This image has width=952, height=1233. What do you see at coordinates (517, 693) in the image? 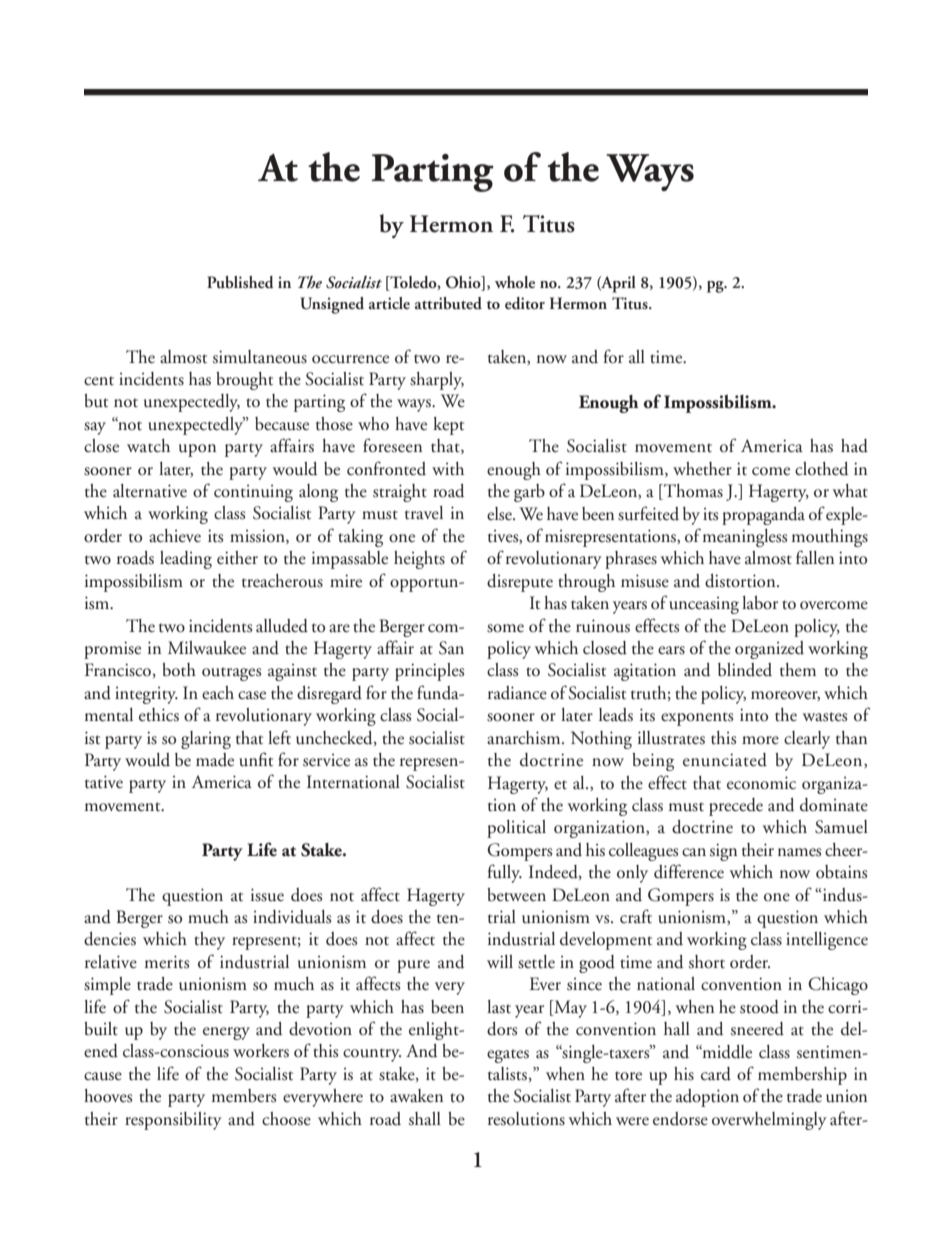
I see `radiance` at bounding box center [517, 693].
